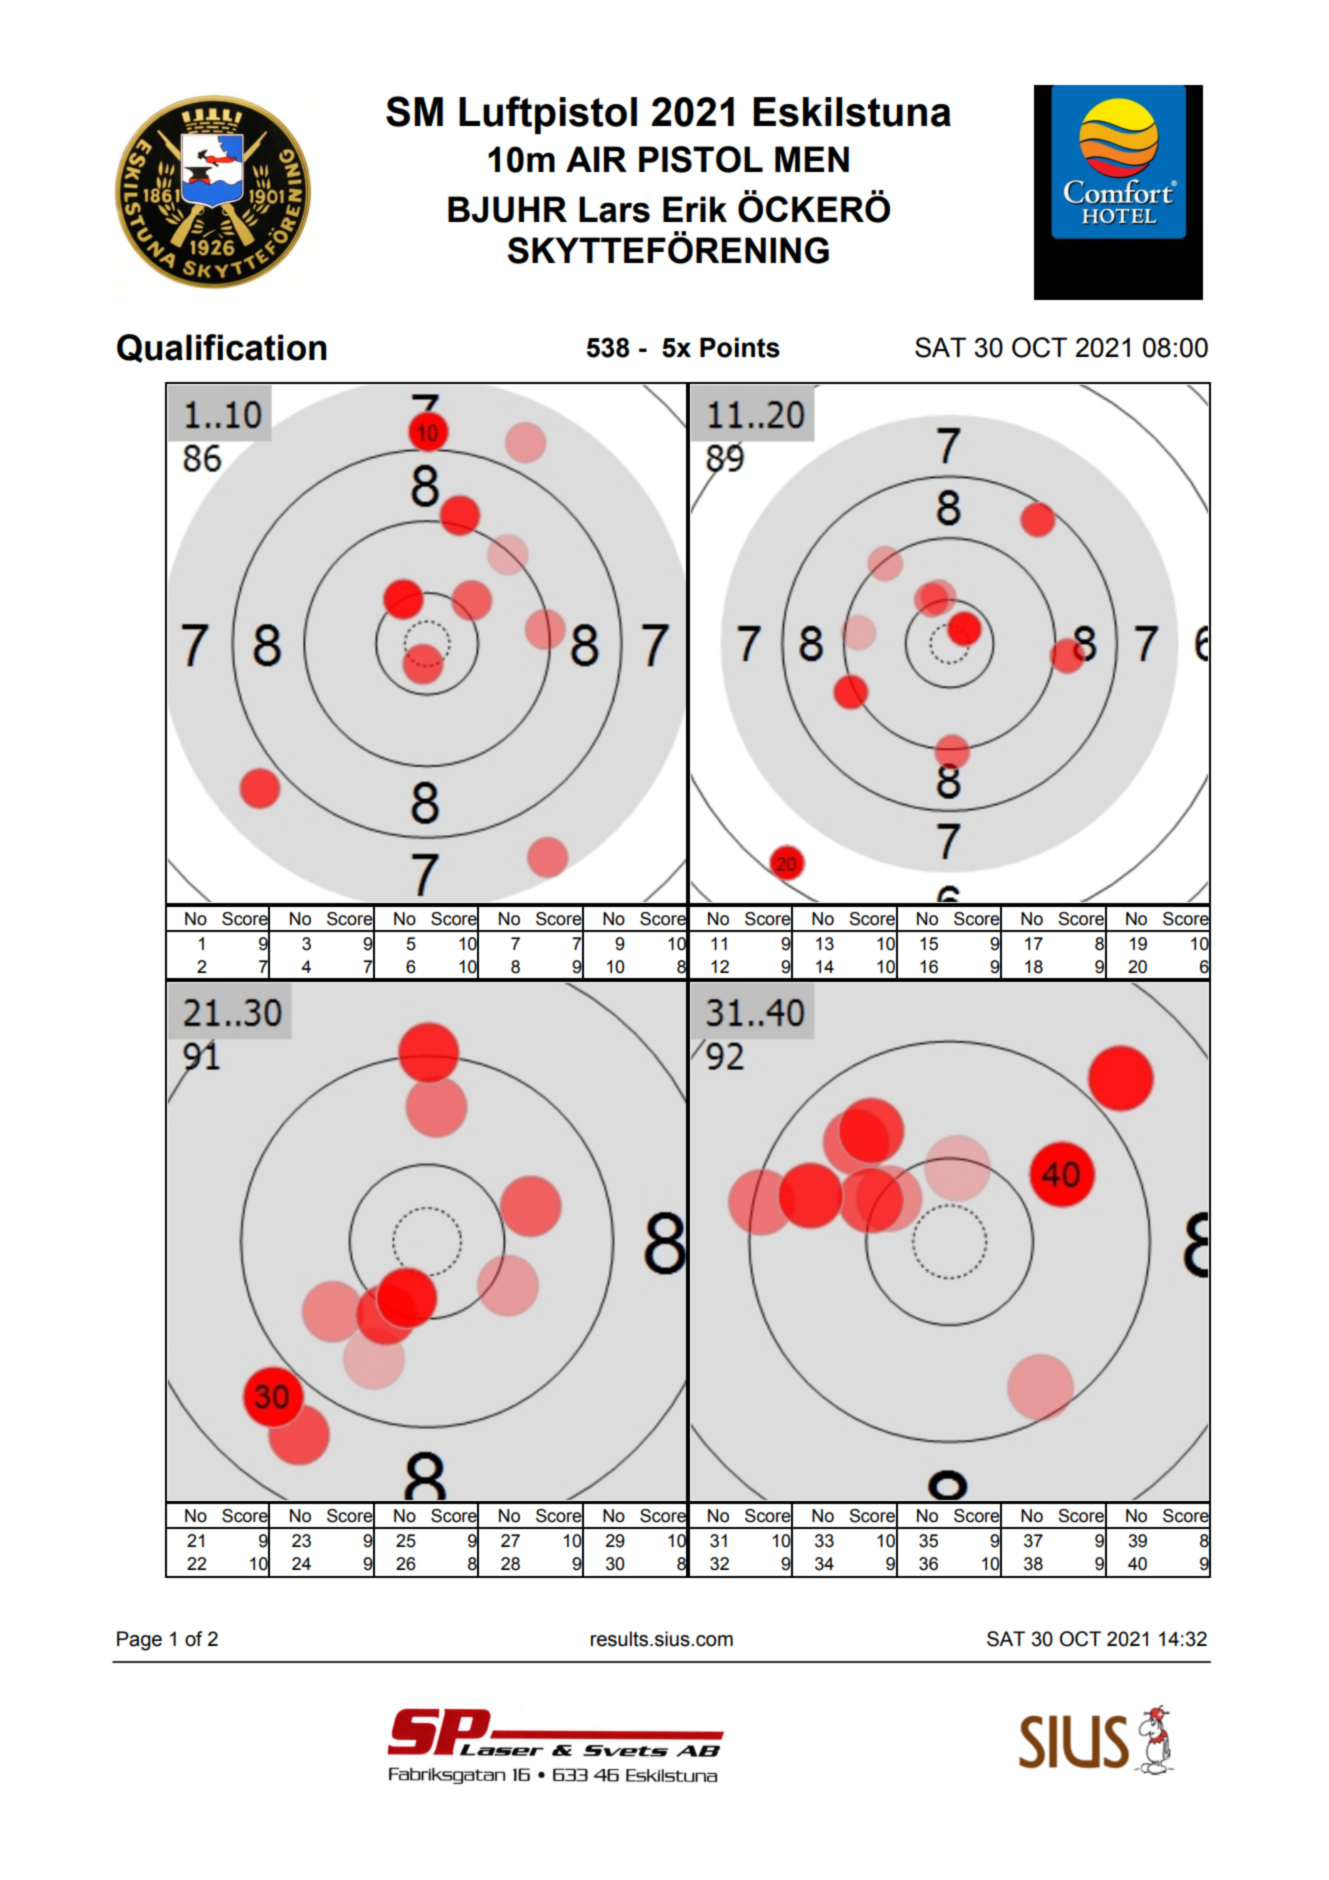 This screenshot has height=1880, width=1329. What do you see at coordinates (222, 348) in the screenshot?
I see `Qualification` at bounding box center [222, 348].
